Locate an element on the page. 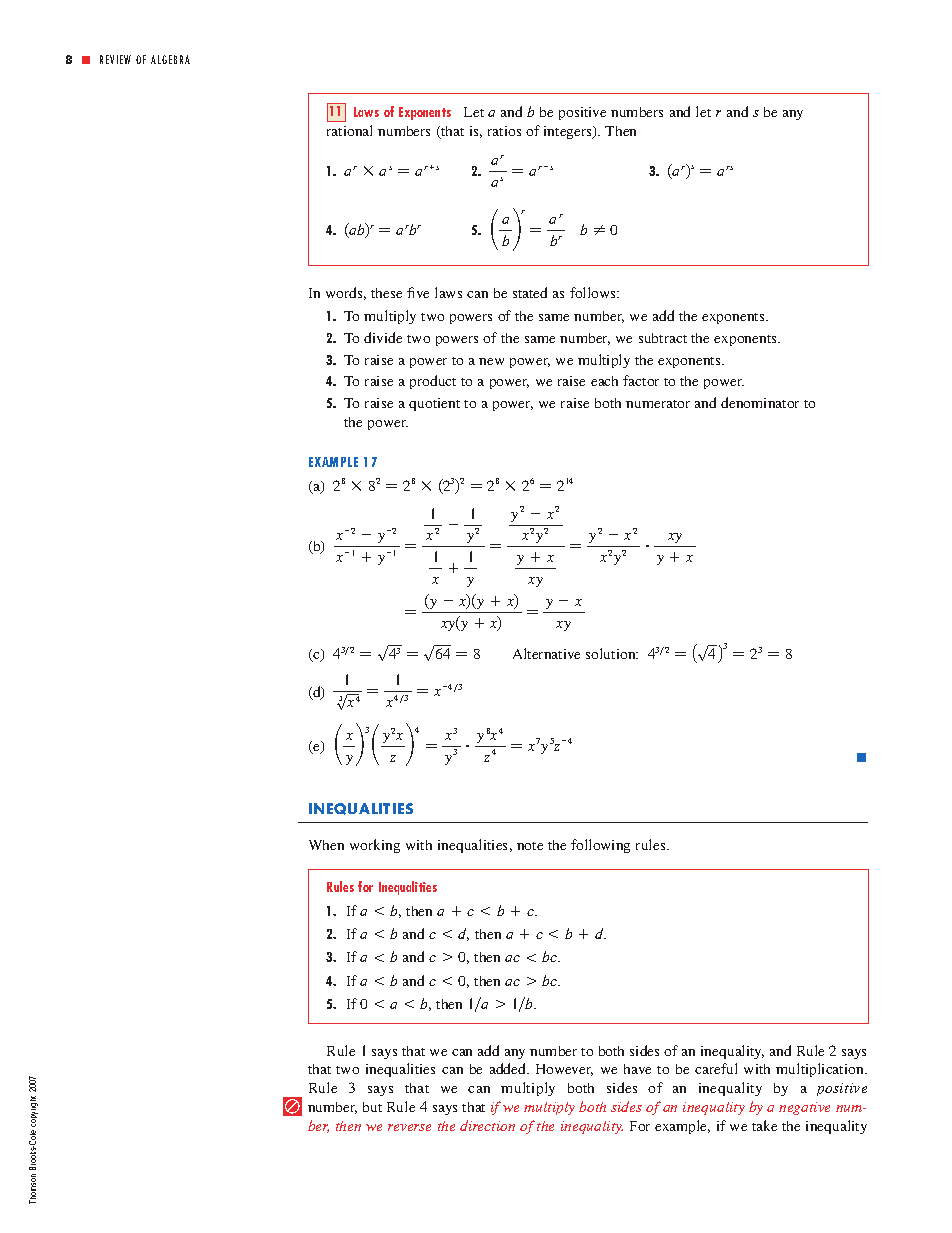 This image has height=1233, width=952. solution is located at coordinates (612, 653).
